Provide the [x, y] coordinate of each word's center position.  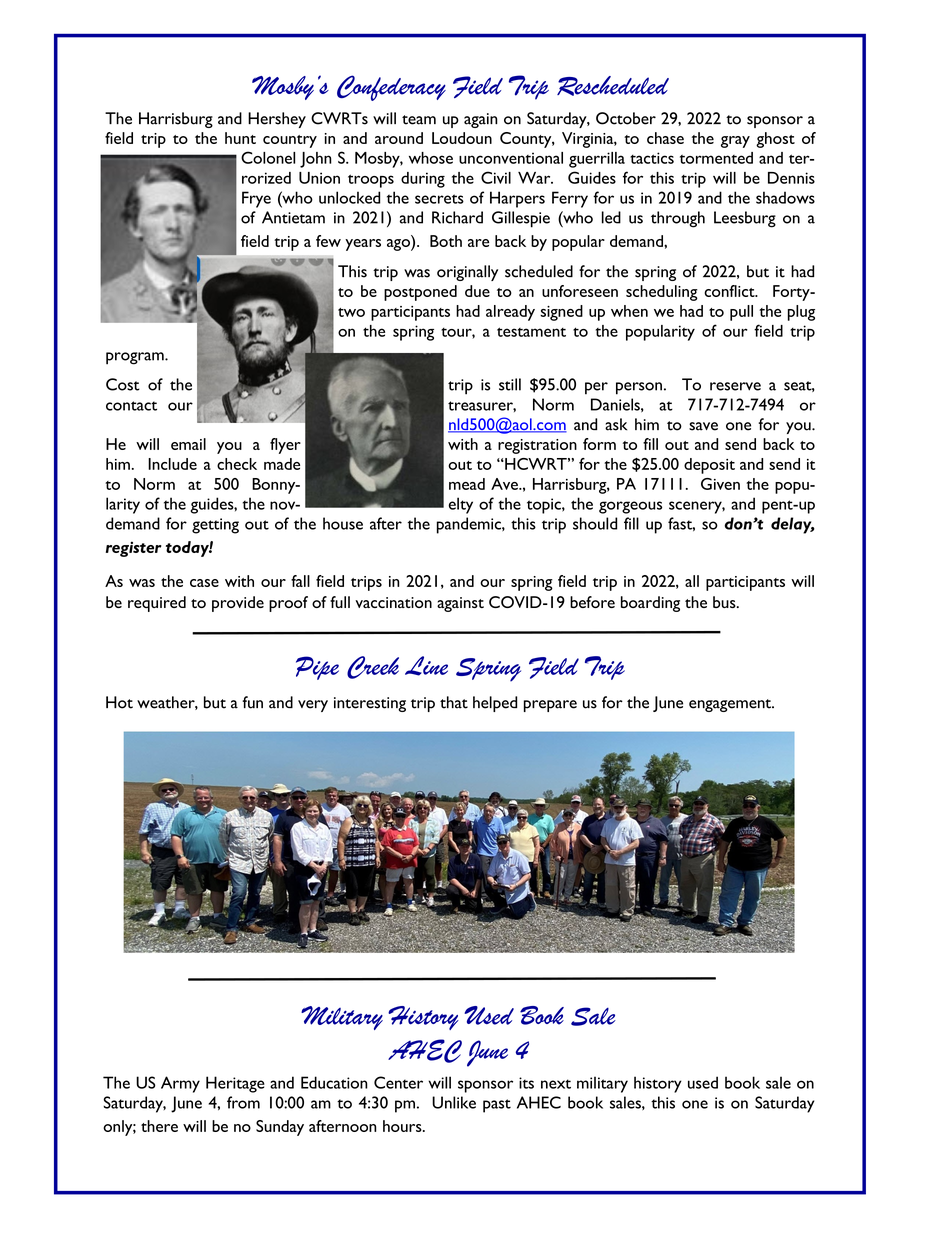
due [477, 291]
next [556, 1084]
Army [180, 1084]
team [419, 120]
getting [215, 526]
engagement [731, 705]
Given [720, 484]
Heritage [235, 1084]
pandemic [470, 525]
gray [735, 142]
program [136, 358]
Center [398, 1082]
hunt [240, 138]
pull [741, 313]
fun [252, 702]
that [454, 702]
